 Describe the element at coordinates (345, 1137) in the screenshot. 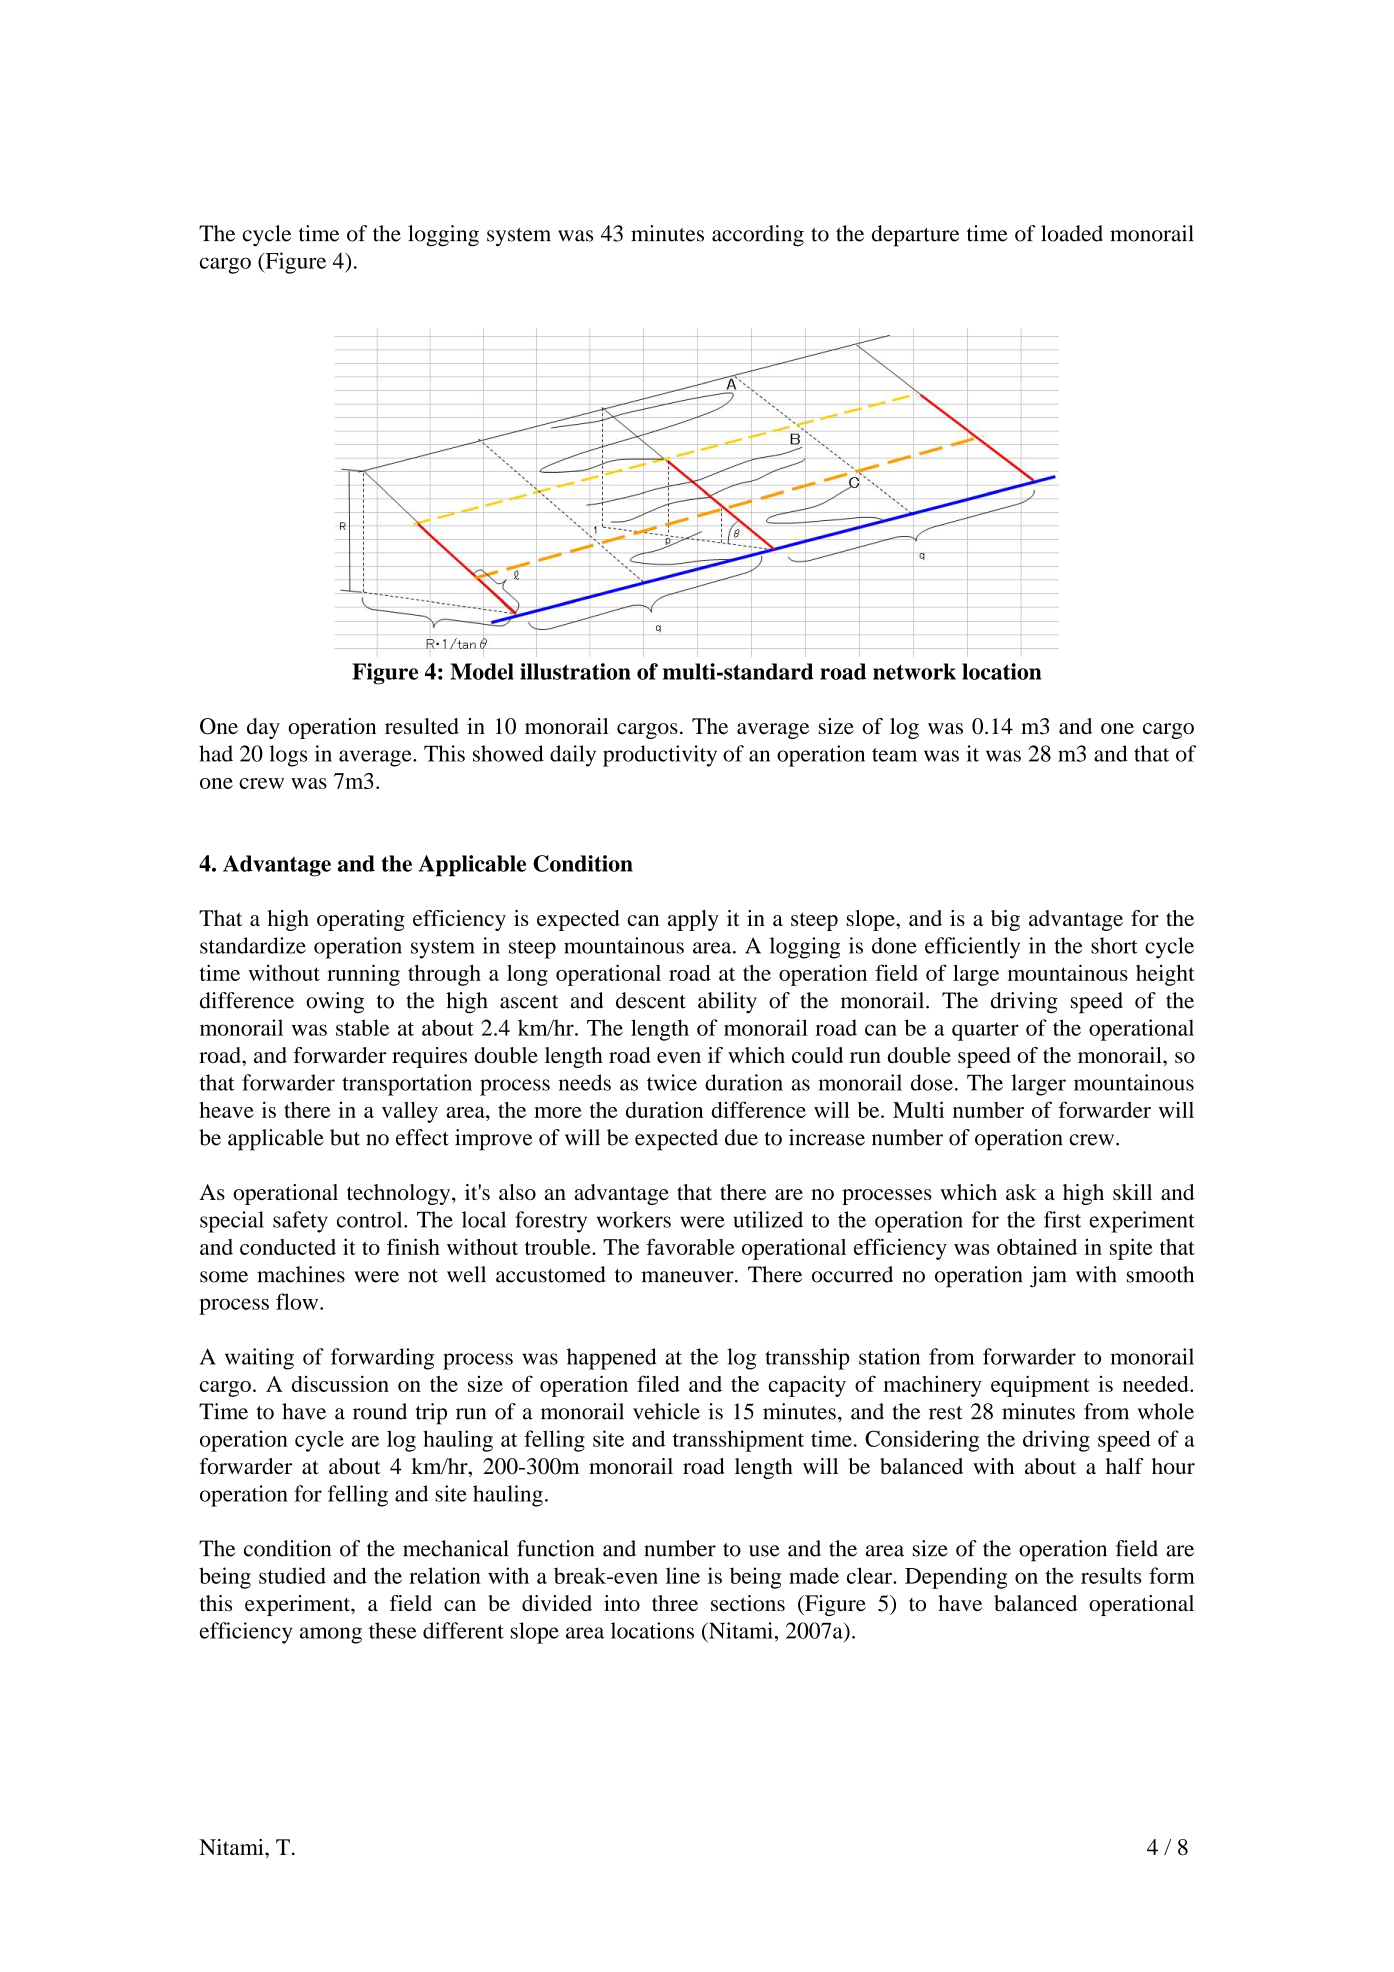

I see `but` at that location.
